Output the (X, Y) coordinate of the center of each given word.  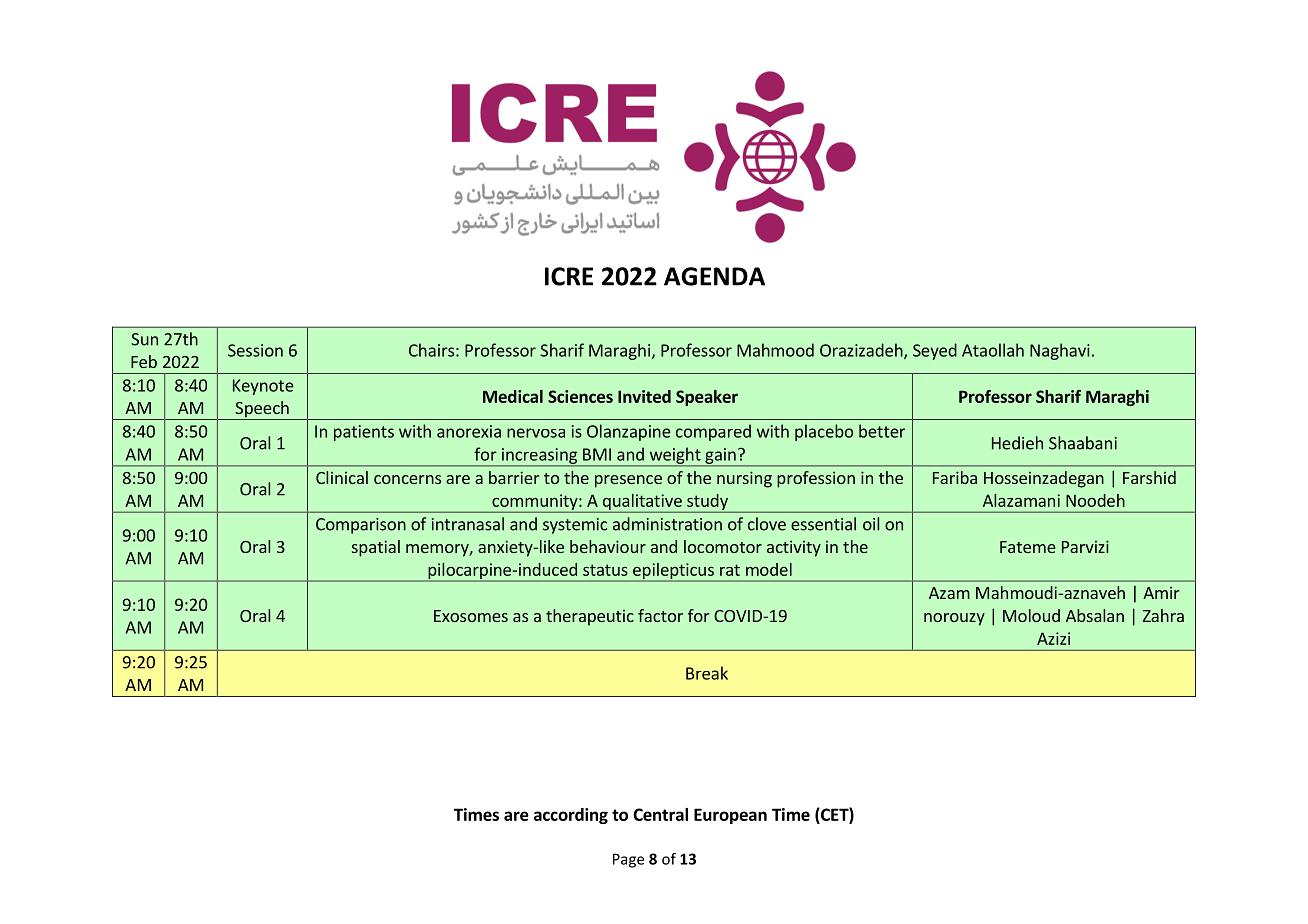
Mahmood (775, 350)
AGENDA (714, 276)
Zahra (1163, 615)
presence (628, 481)
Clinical (342, 477)
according (571, 816)
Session (255, 350)
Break (707, 673)
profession (816, 479)
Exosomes (471, 616)
